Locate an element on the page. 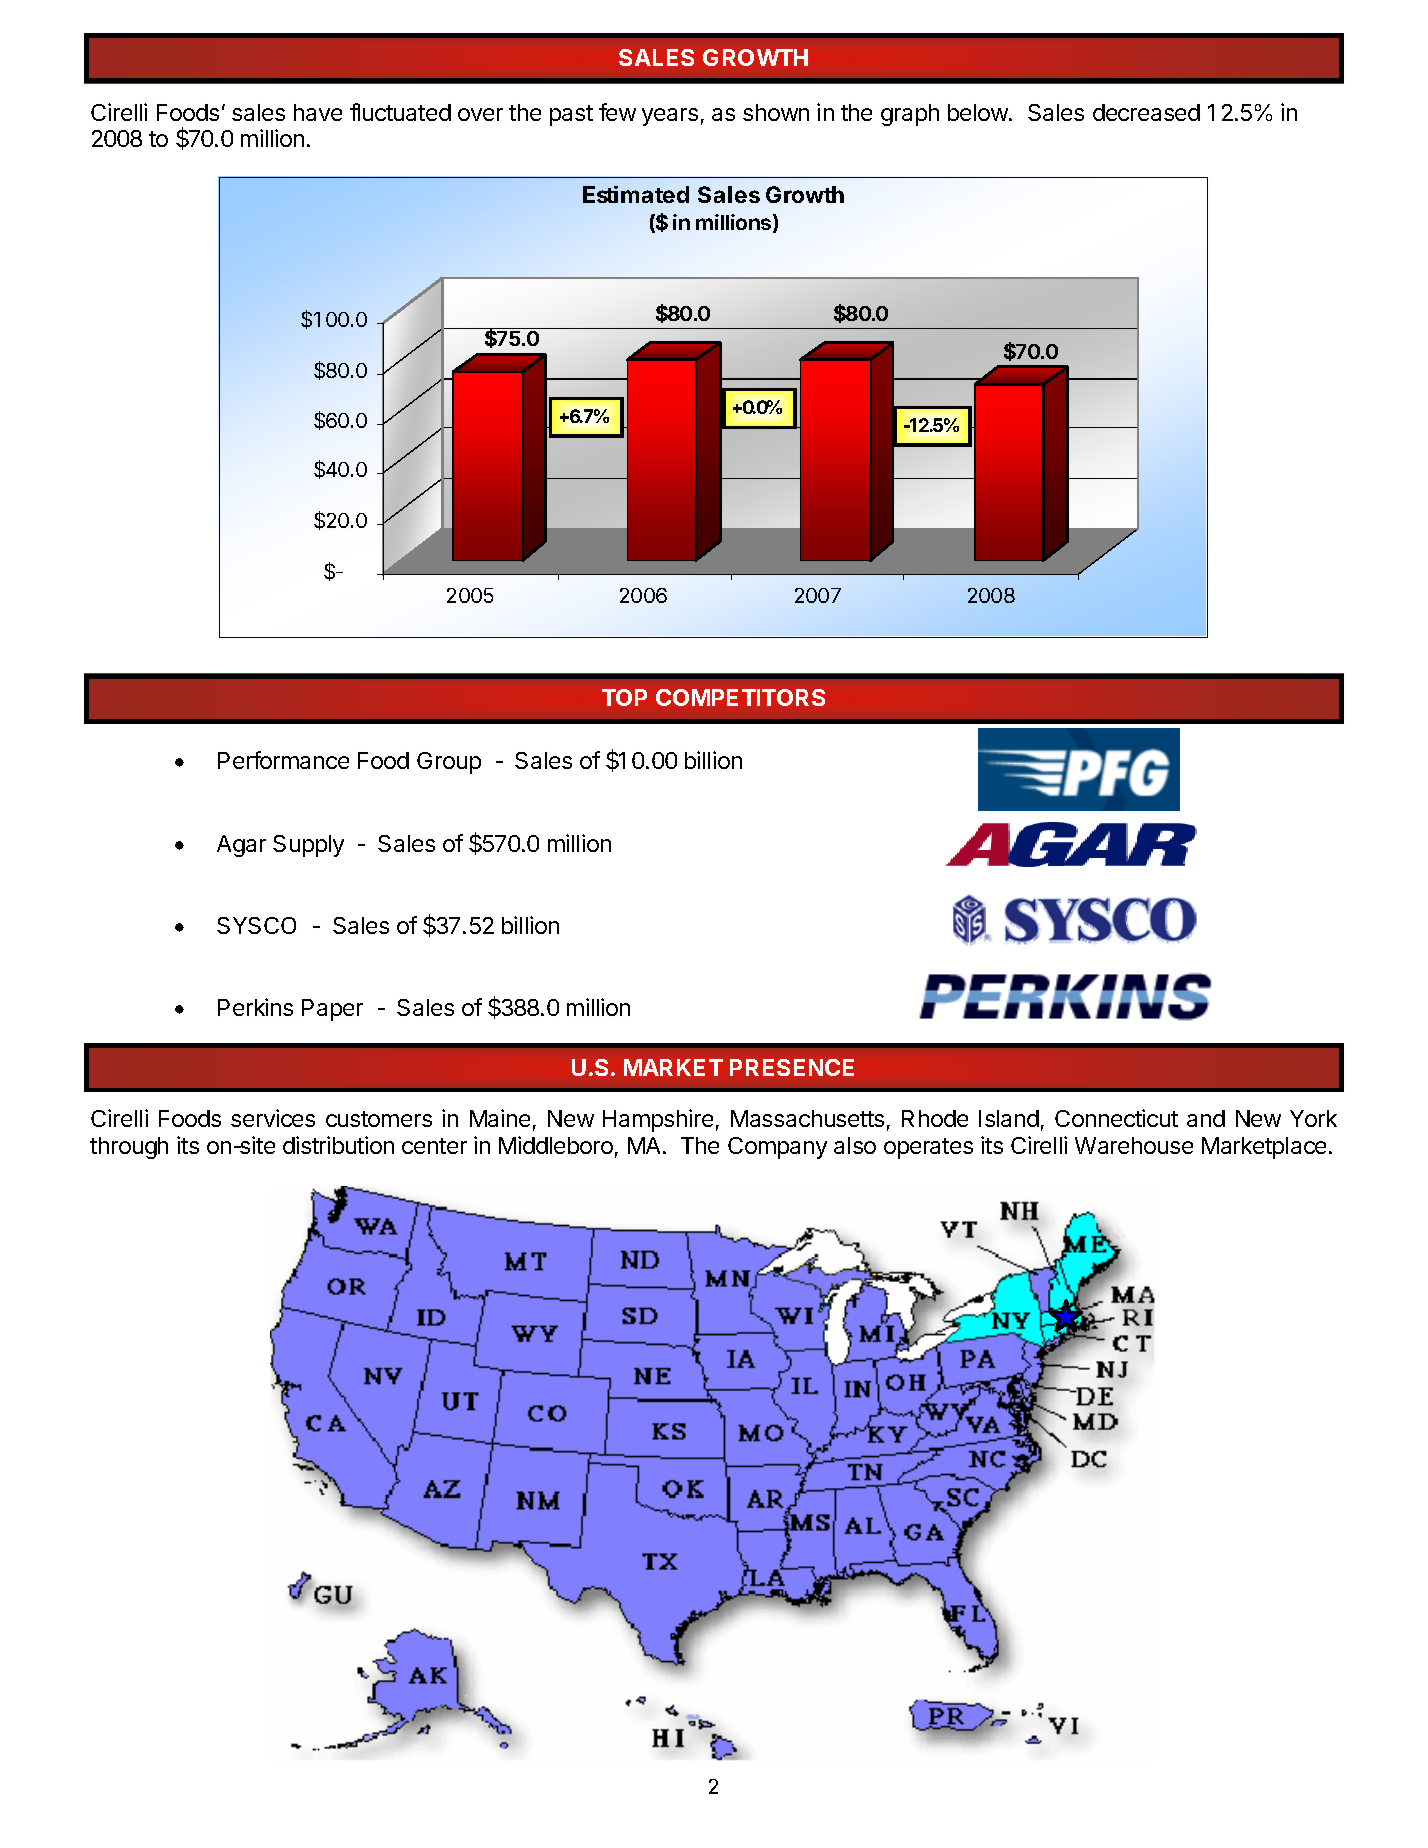  COMPETITORS is located at coordinates (740, 697).
